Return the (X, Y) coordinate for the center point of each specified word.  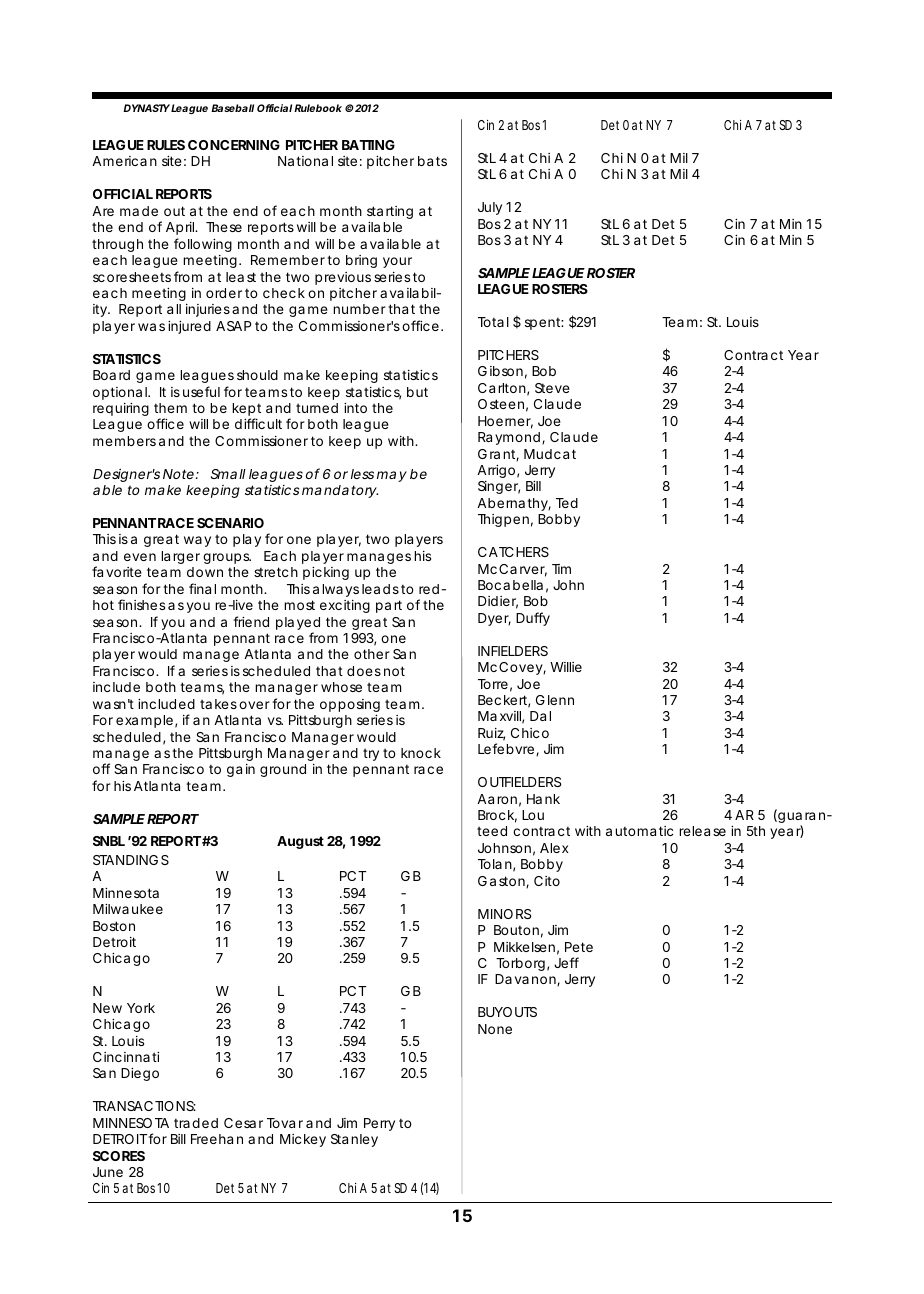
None (495, 1029)
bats (432, 161)
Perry (379, 1124)
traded (196, 1123)
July (490, 208)
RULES (166, 145)
